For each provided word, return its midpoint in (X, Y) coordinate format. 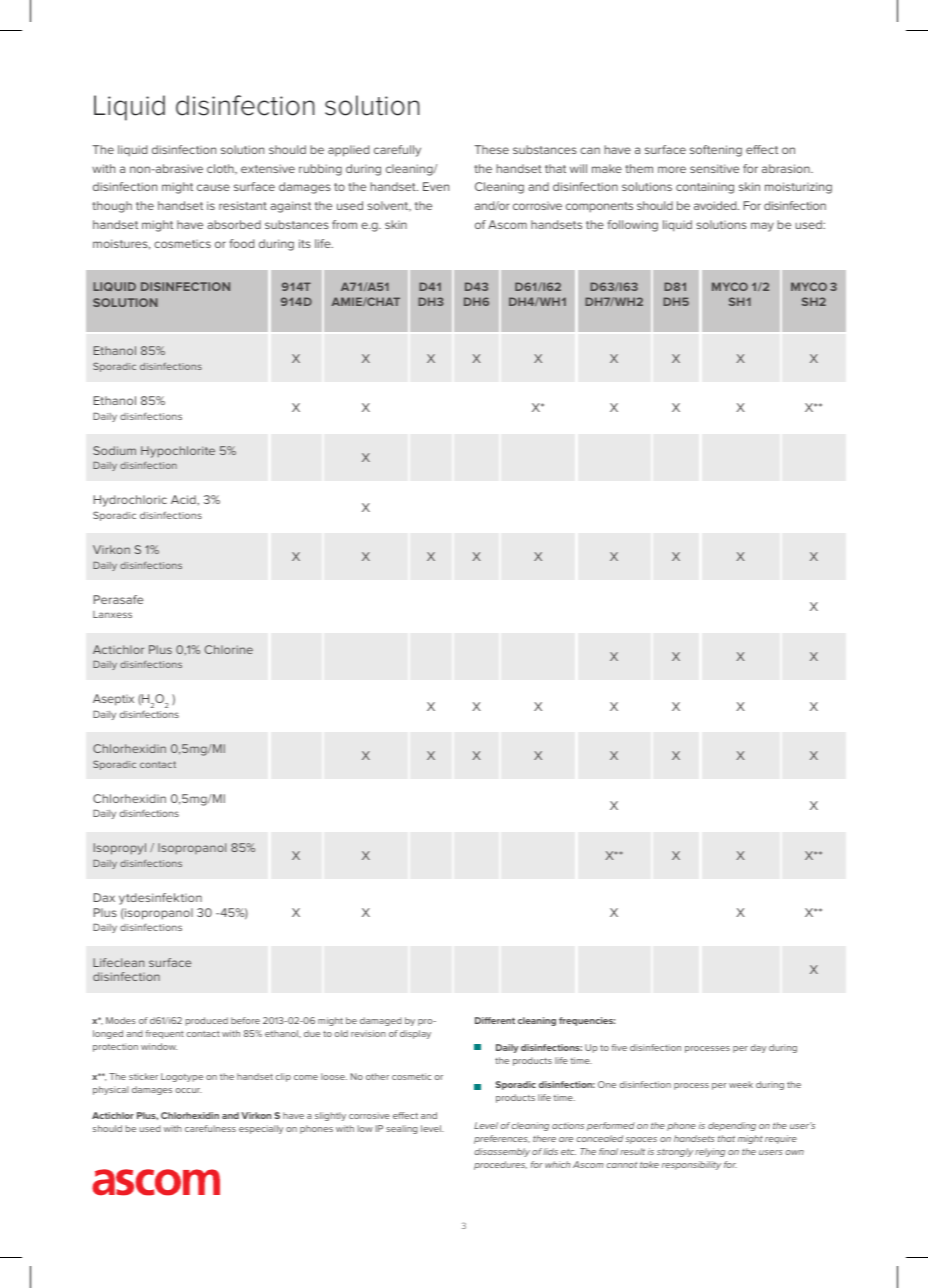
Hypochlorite (178, 452)
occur (189, 1090)
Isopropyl (120, 849)
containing (705, 188)
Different (495, 1020)
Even (436, 186)
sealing (402, 1129)
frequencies (587, 1021)
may (762, 227)
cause (213, 187)
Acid (184, 499)
